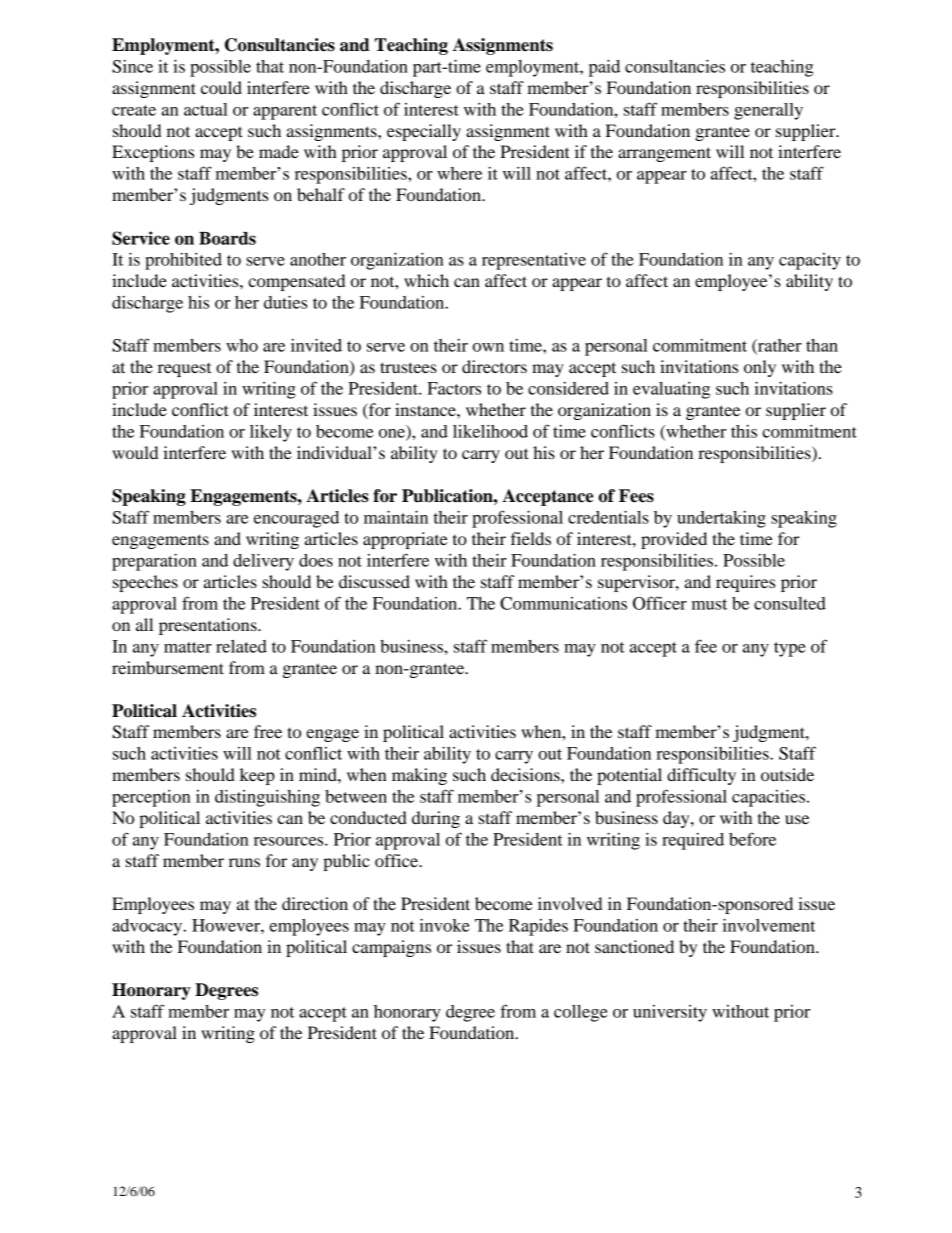 The image size is (952, 1233). Describe the element at coordinates (148, 927) in the screenshot. I see `advocacy` at that location.
